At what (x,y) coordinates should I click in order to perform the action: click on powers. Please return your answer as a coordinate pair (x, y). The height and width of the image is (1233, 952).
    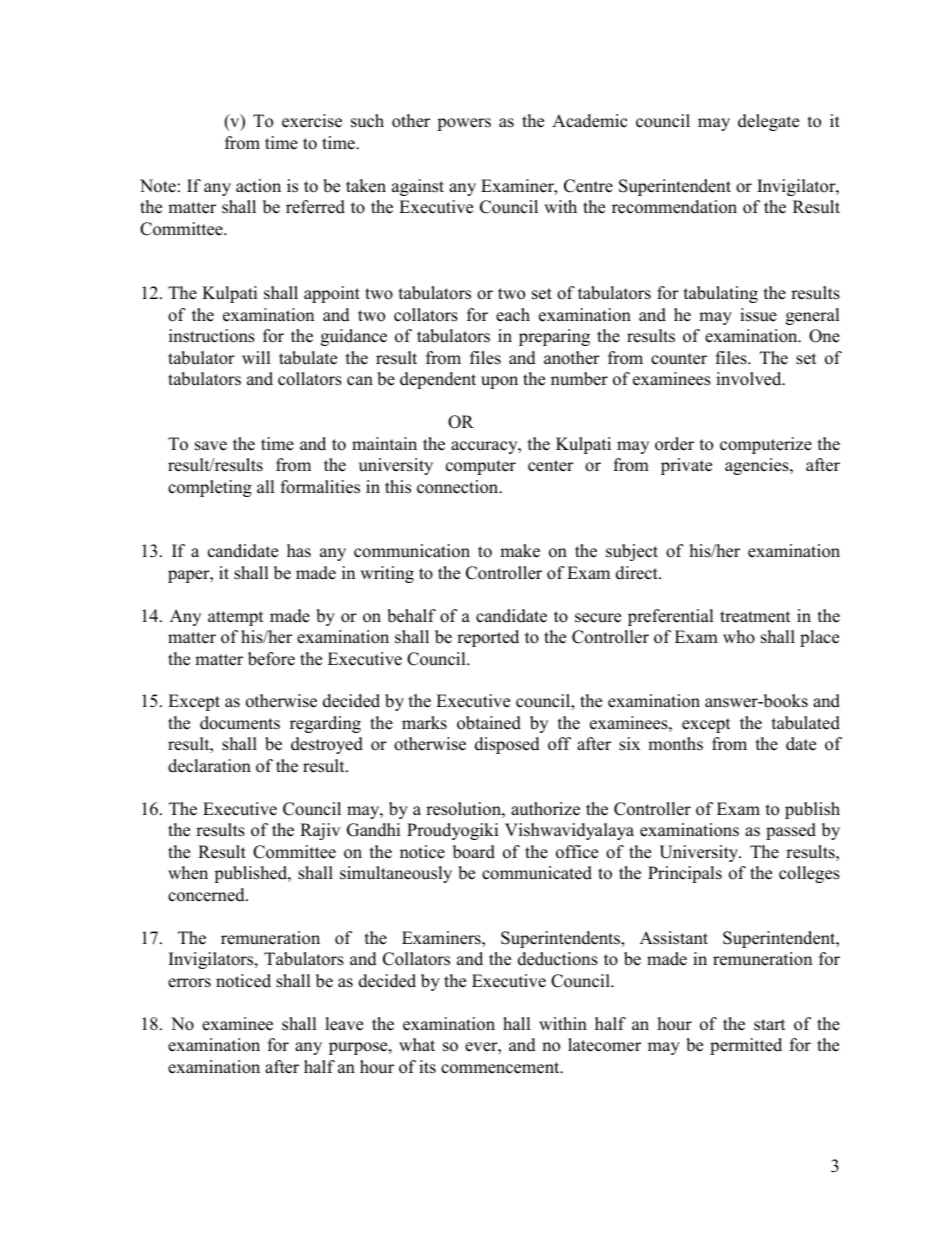
    Looking at the image, I should click on (464, 124).
